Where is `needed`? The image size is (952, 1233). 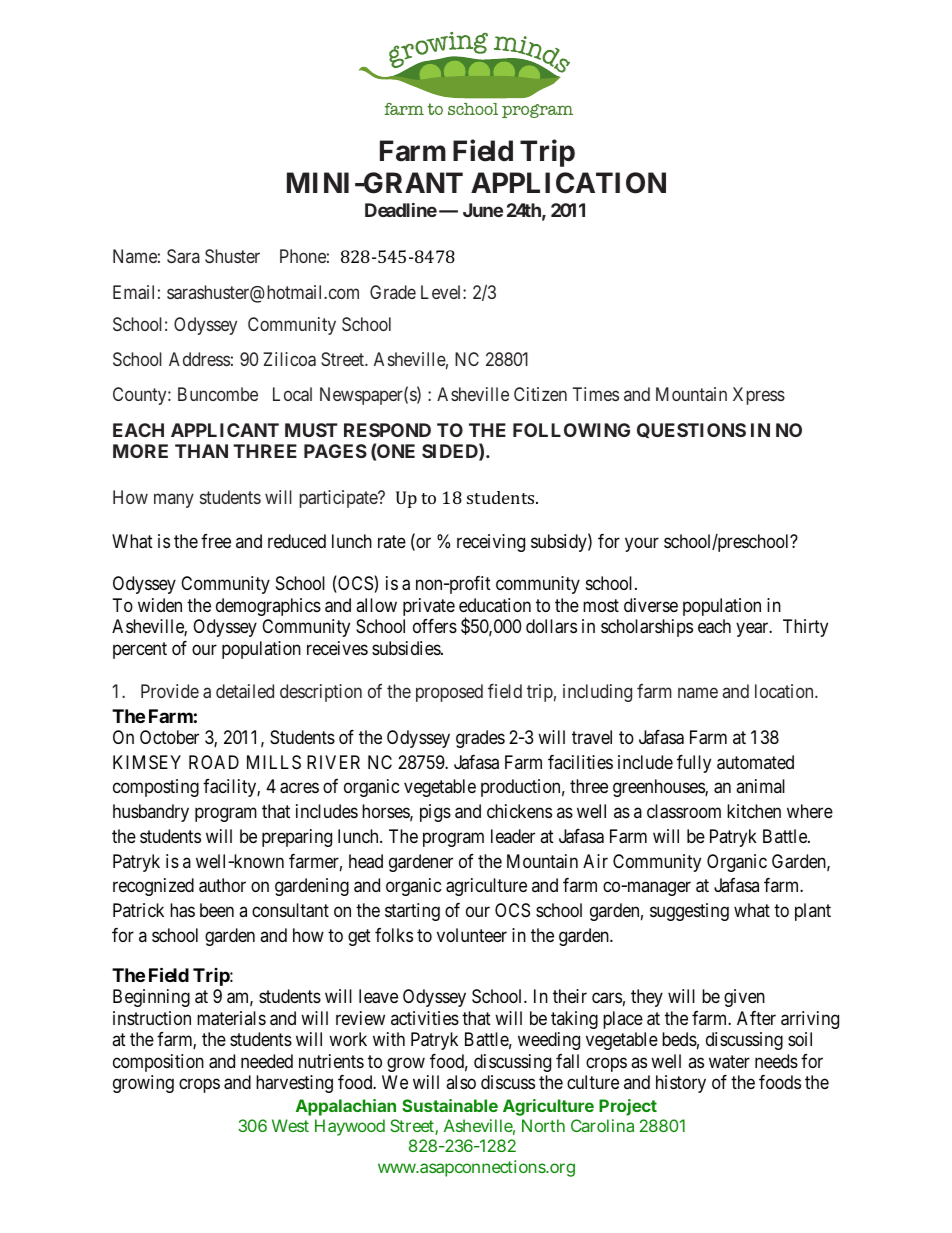 needed is located at coordinates (267, 1061).
